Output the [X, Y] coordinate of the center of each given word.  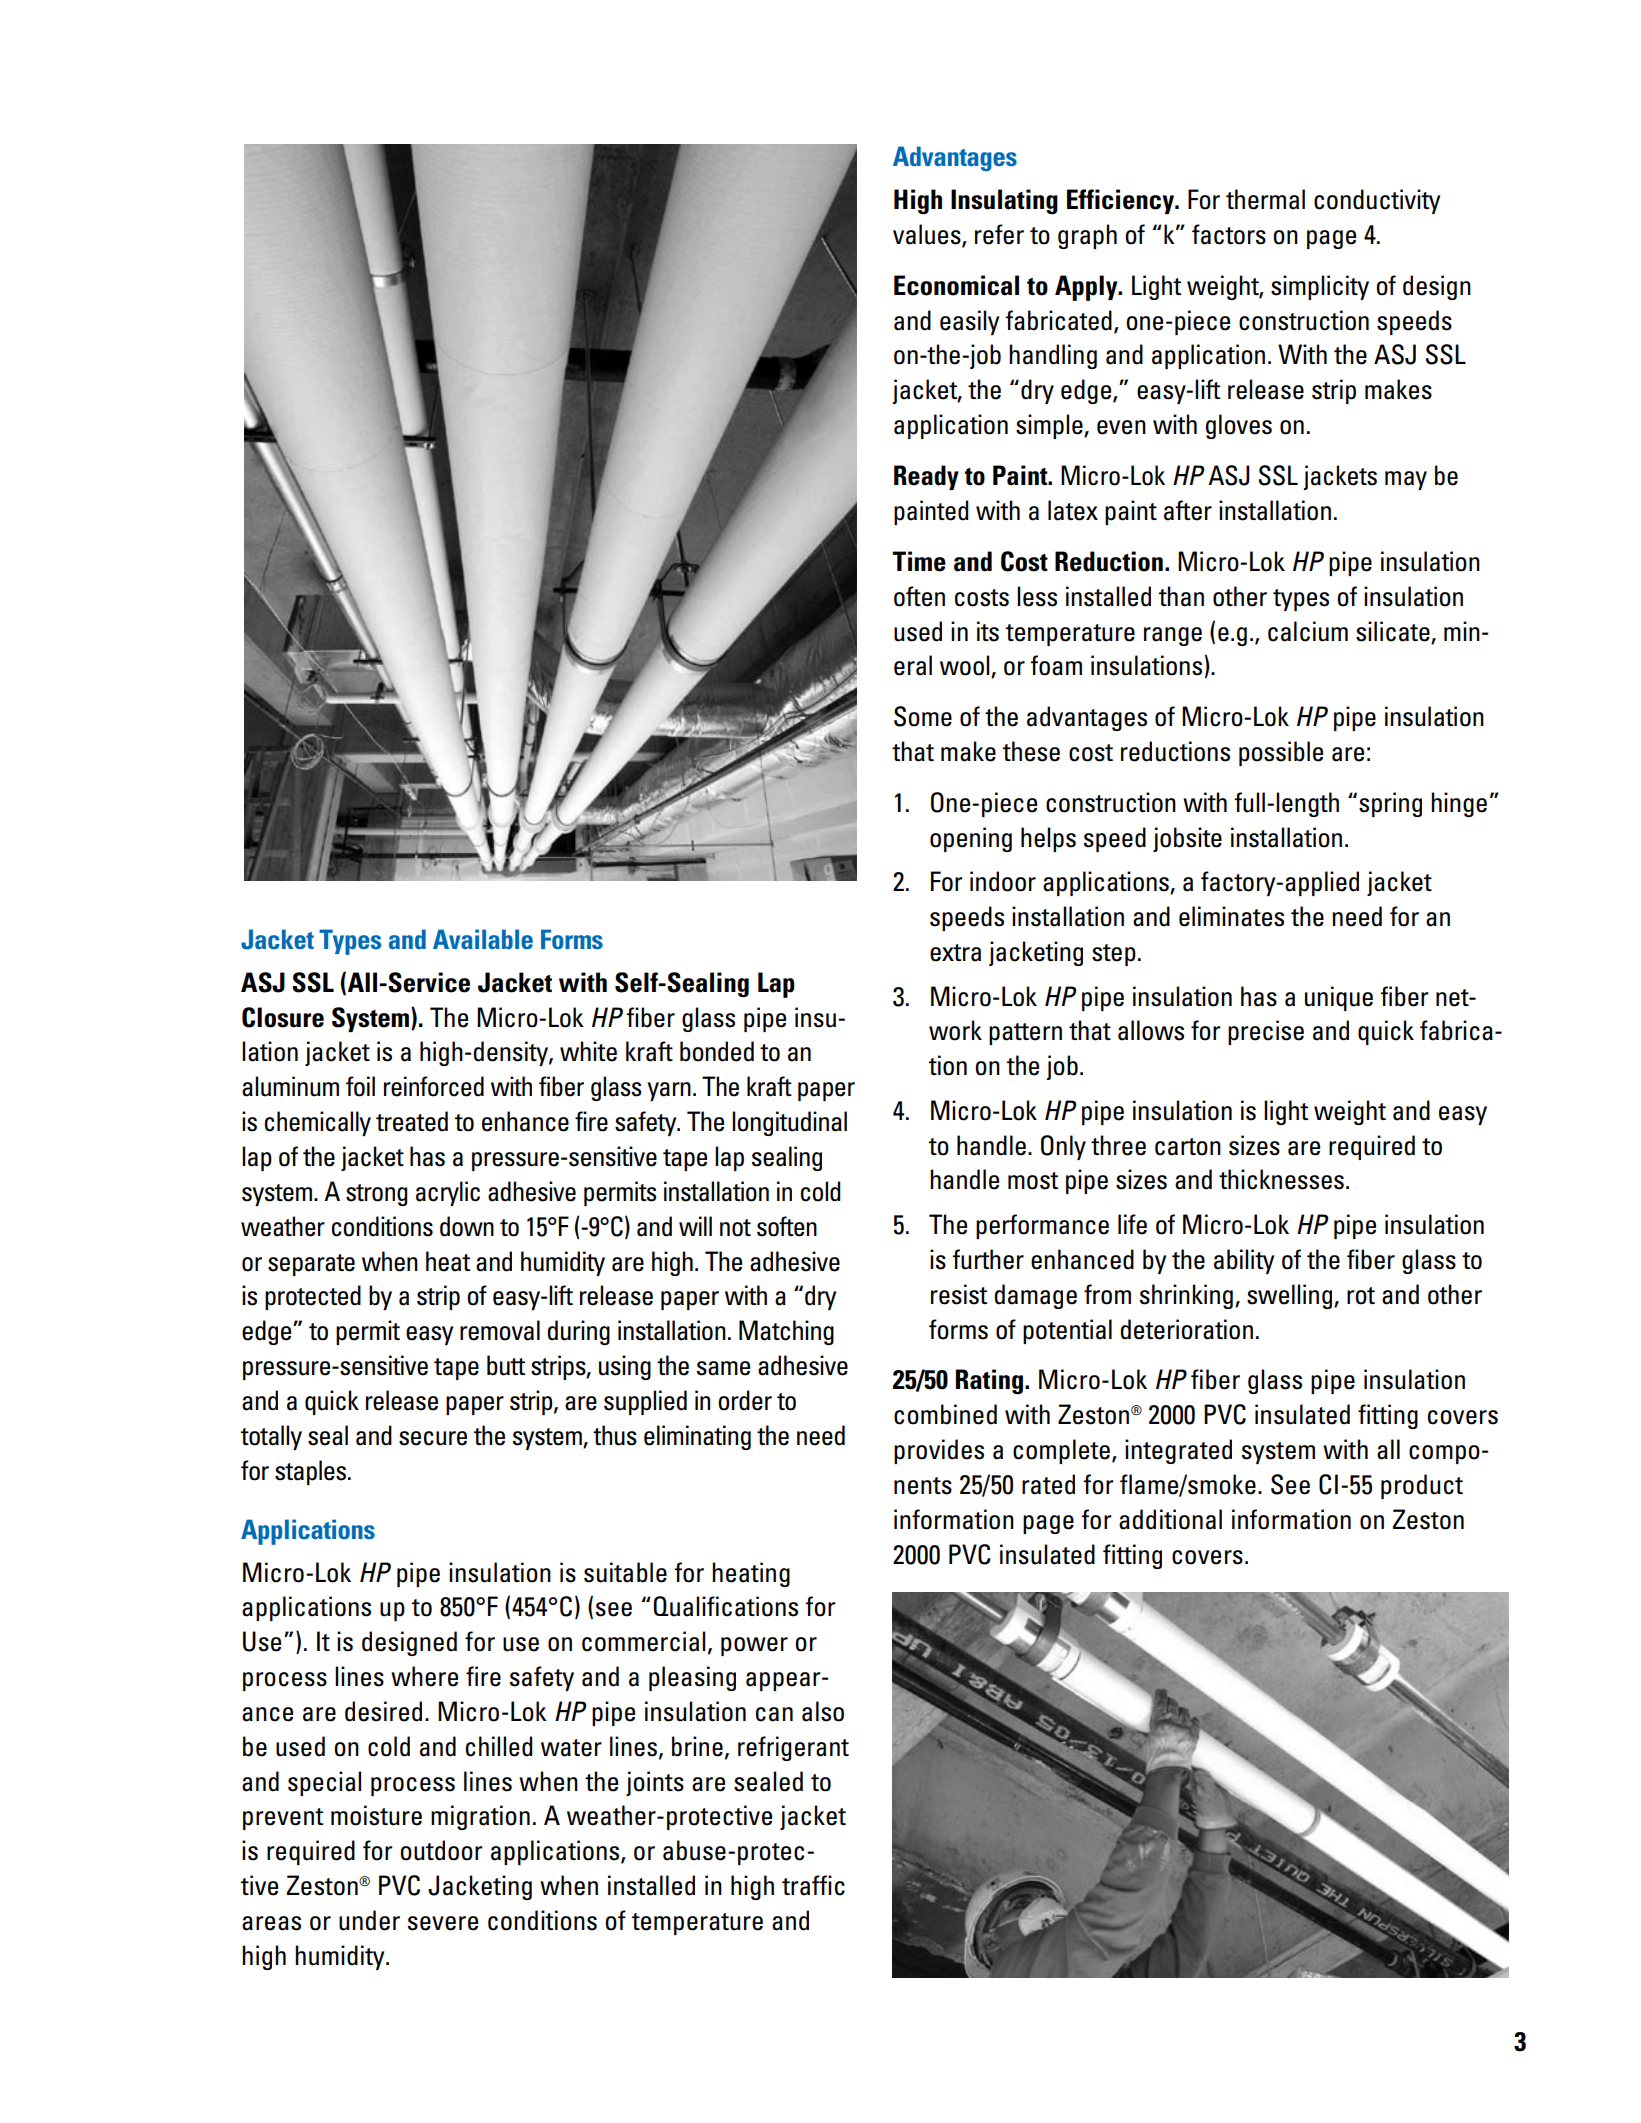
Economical [956, 285]
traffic [813, 1885]
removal [500, 1330]
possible [1281, 753]
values [928, 235]
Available [483, 939]
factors [1229, 234]
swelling [1289, 1296]
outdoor [441, 1850]
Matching [786, 1332]
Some [923, 716]
